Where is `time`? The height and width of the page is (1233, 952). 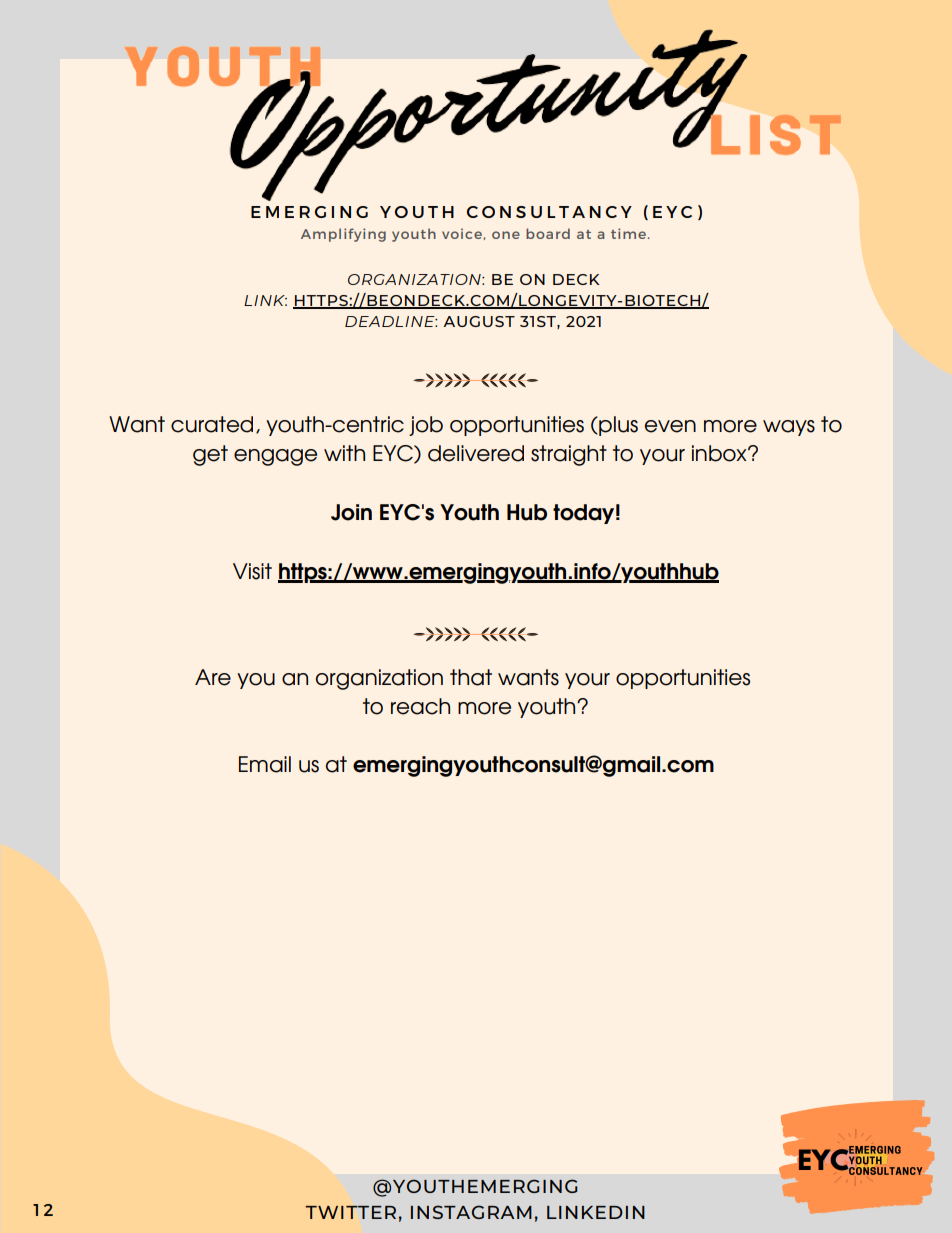
time is located at coordinates (628, 233).
